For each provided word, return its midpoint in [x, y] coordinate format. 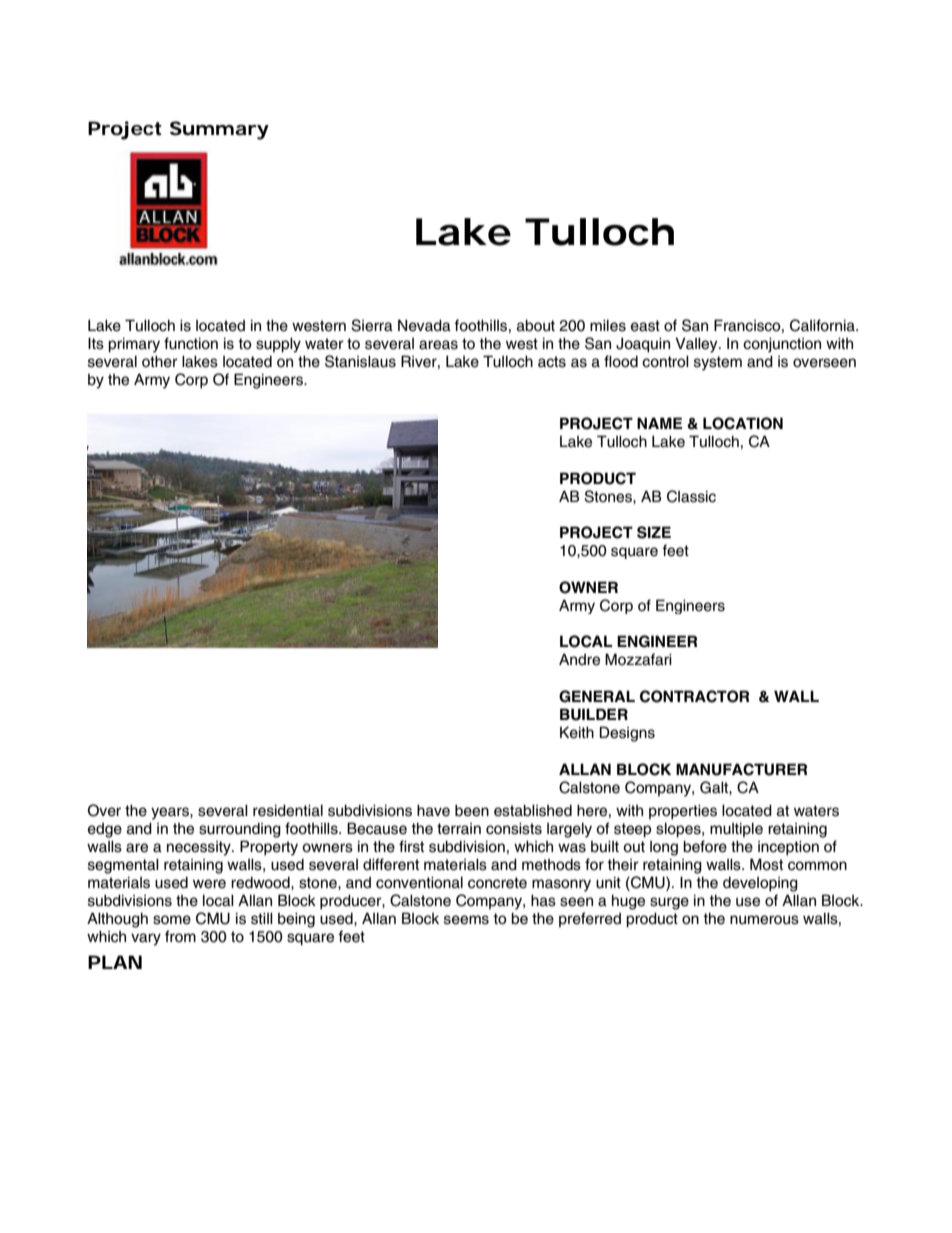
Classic [691, 496]
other [160, 361]
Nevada [424, 325]
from [180, 936]
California [823, 325]
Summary [219, 130]
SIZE [654, 532]
